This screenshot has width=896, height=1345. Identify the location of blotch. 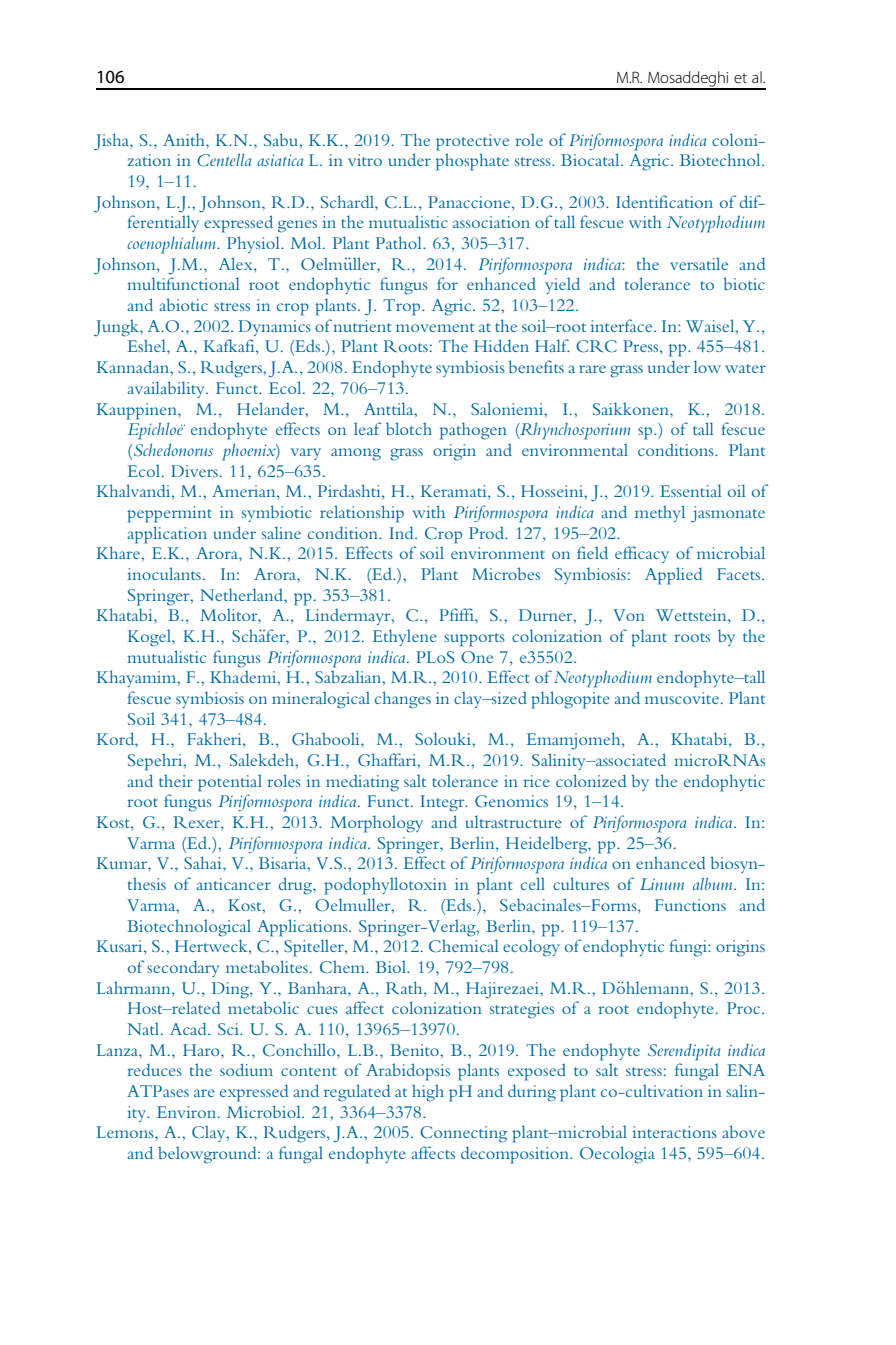
(409, 428).
